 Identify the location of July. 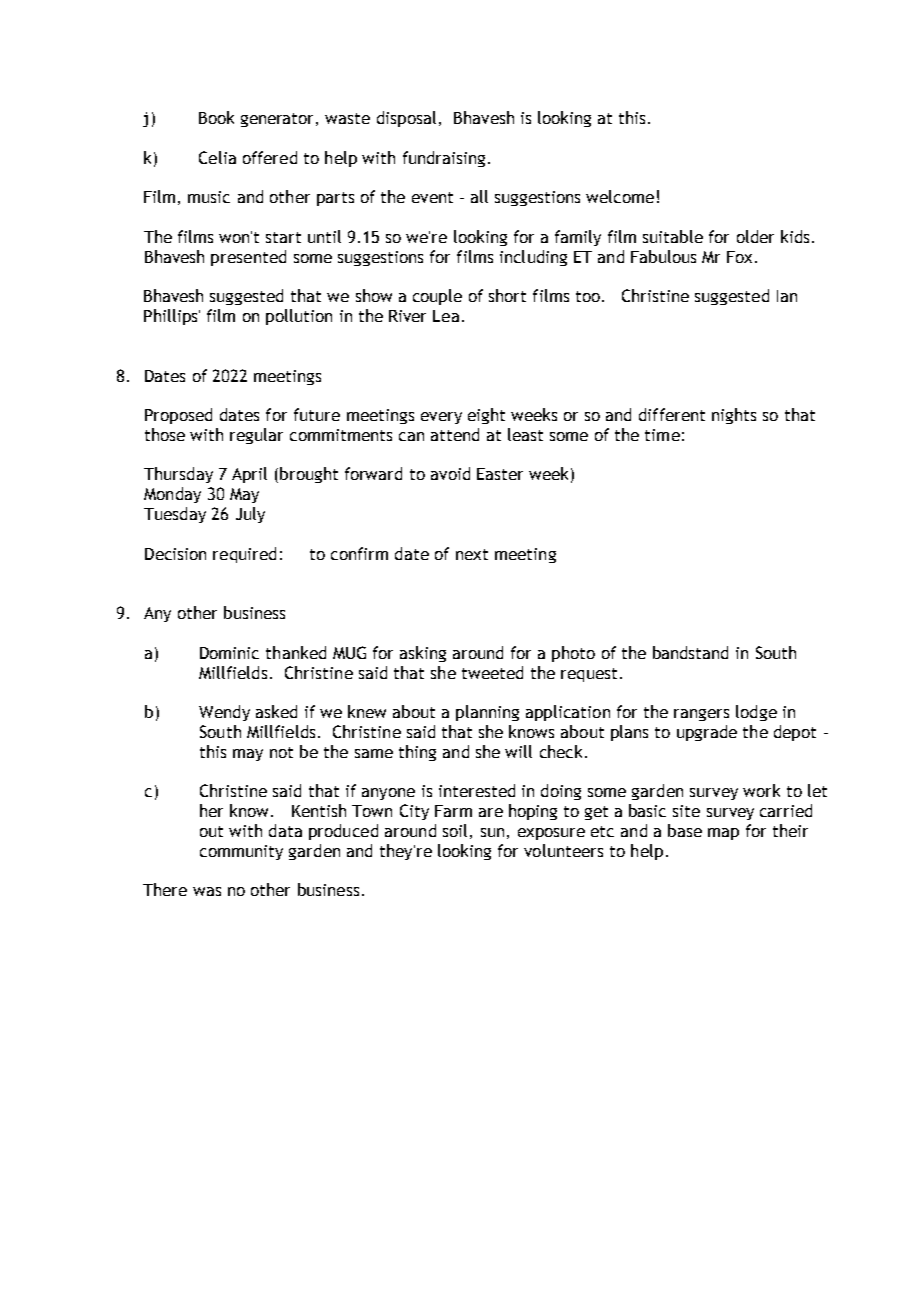
(250, 515).
